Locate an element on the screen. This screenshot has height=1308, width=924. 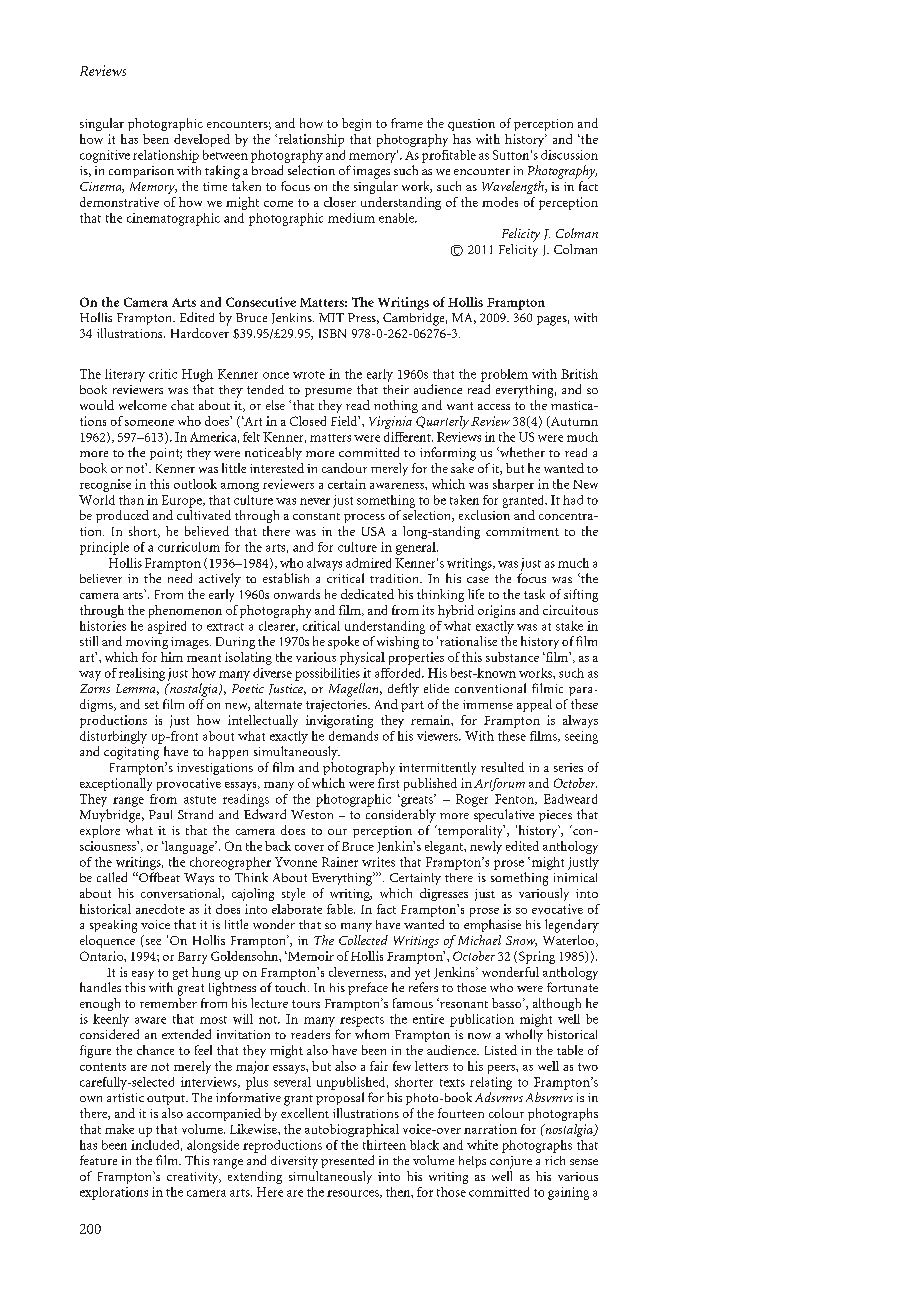
Wavelength is located at coordinates (514, 187).
